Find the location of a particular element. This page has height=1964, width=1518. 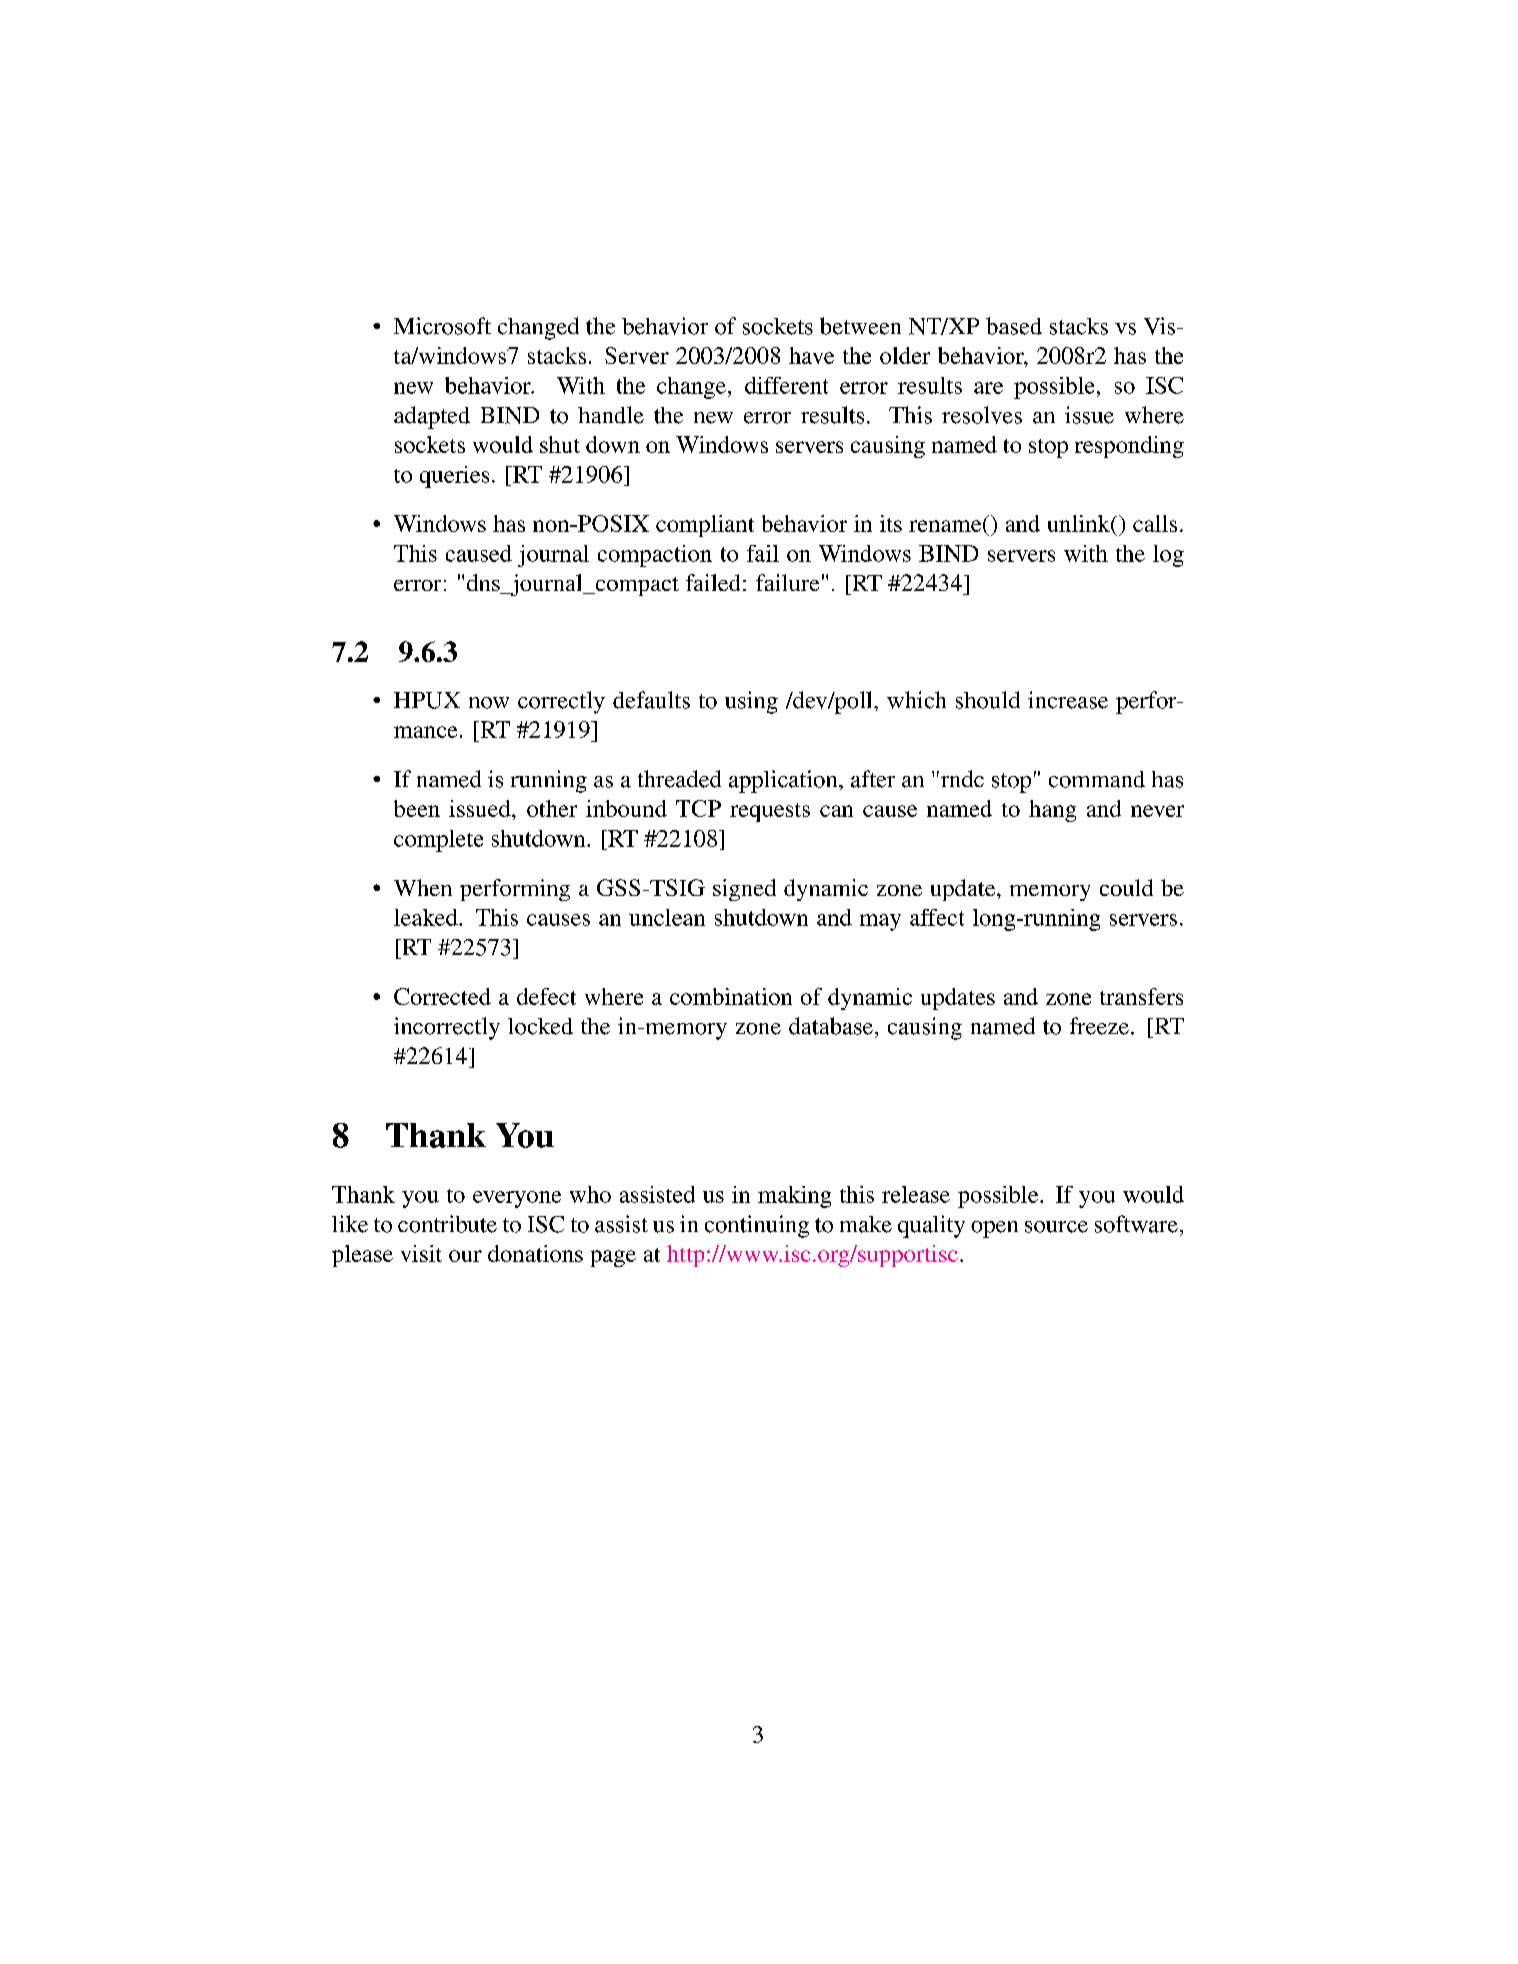

queries is located at coordinates (454, 477).
